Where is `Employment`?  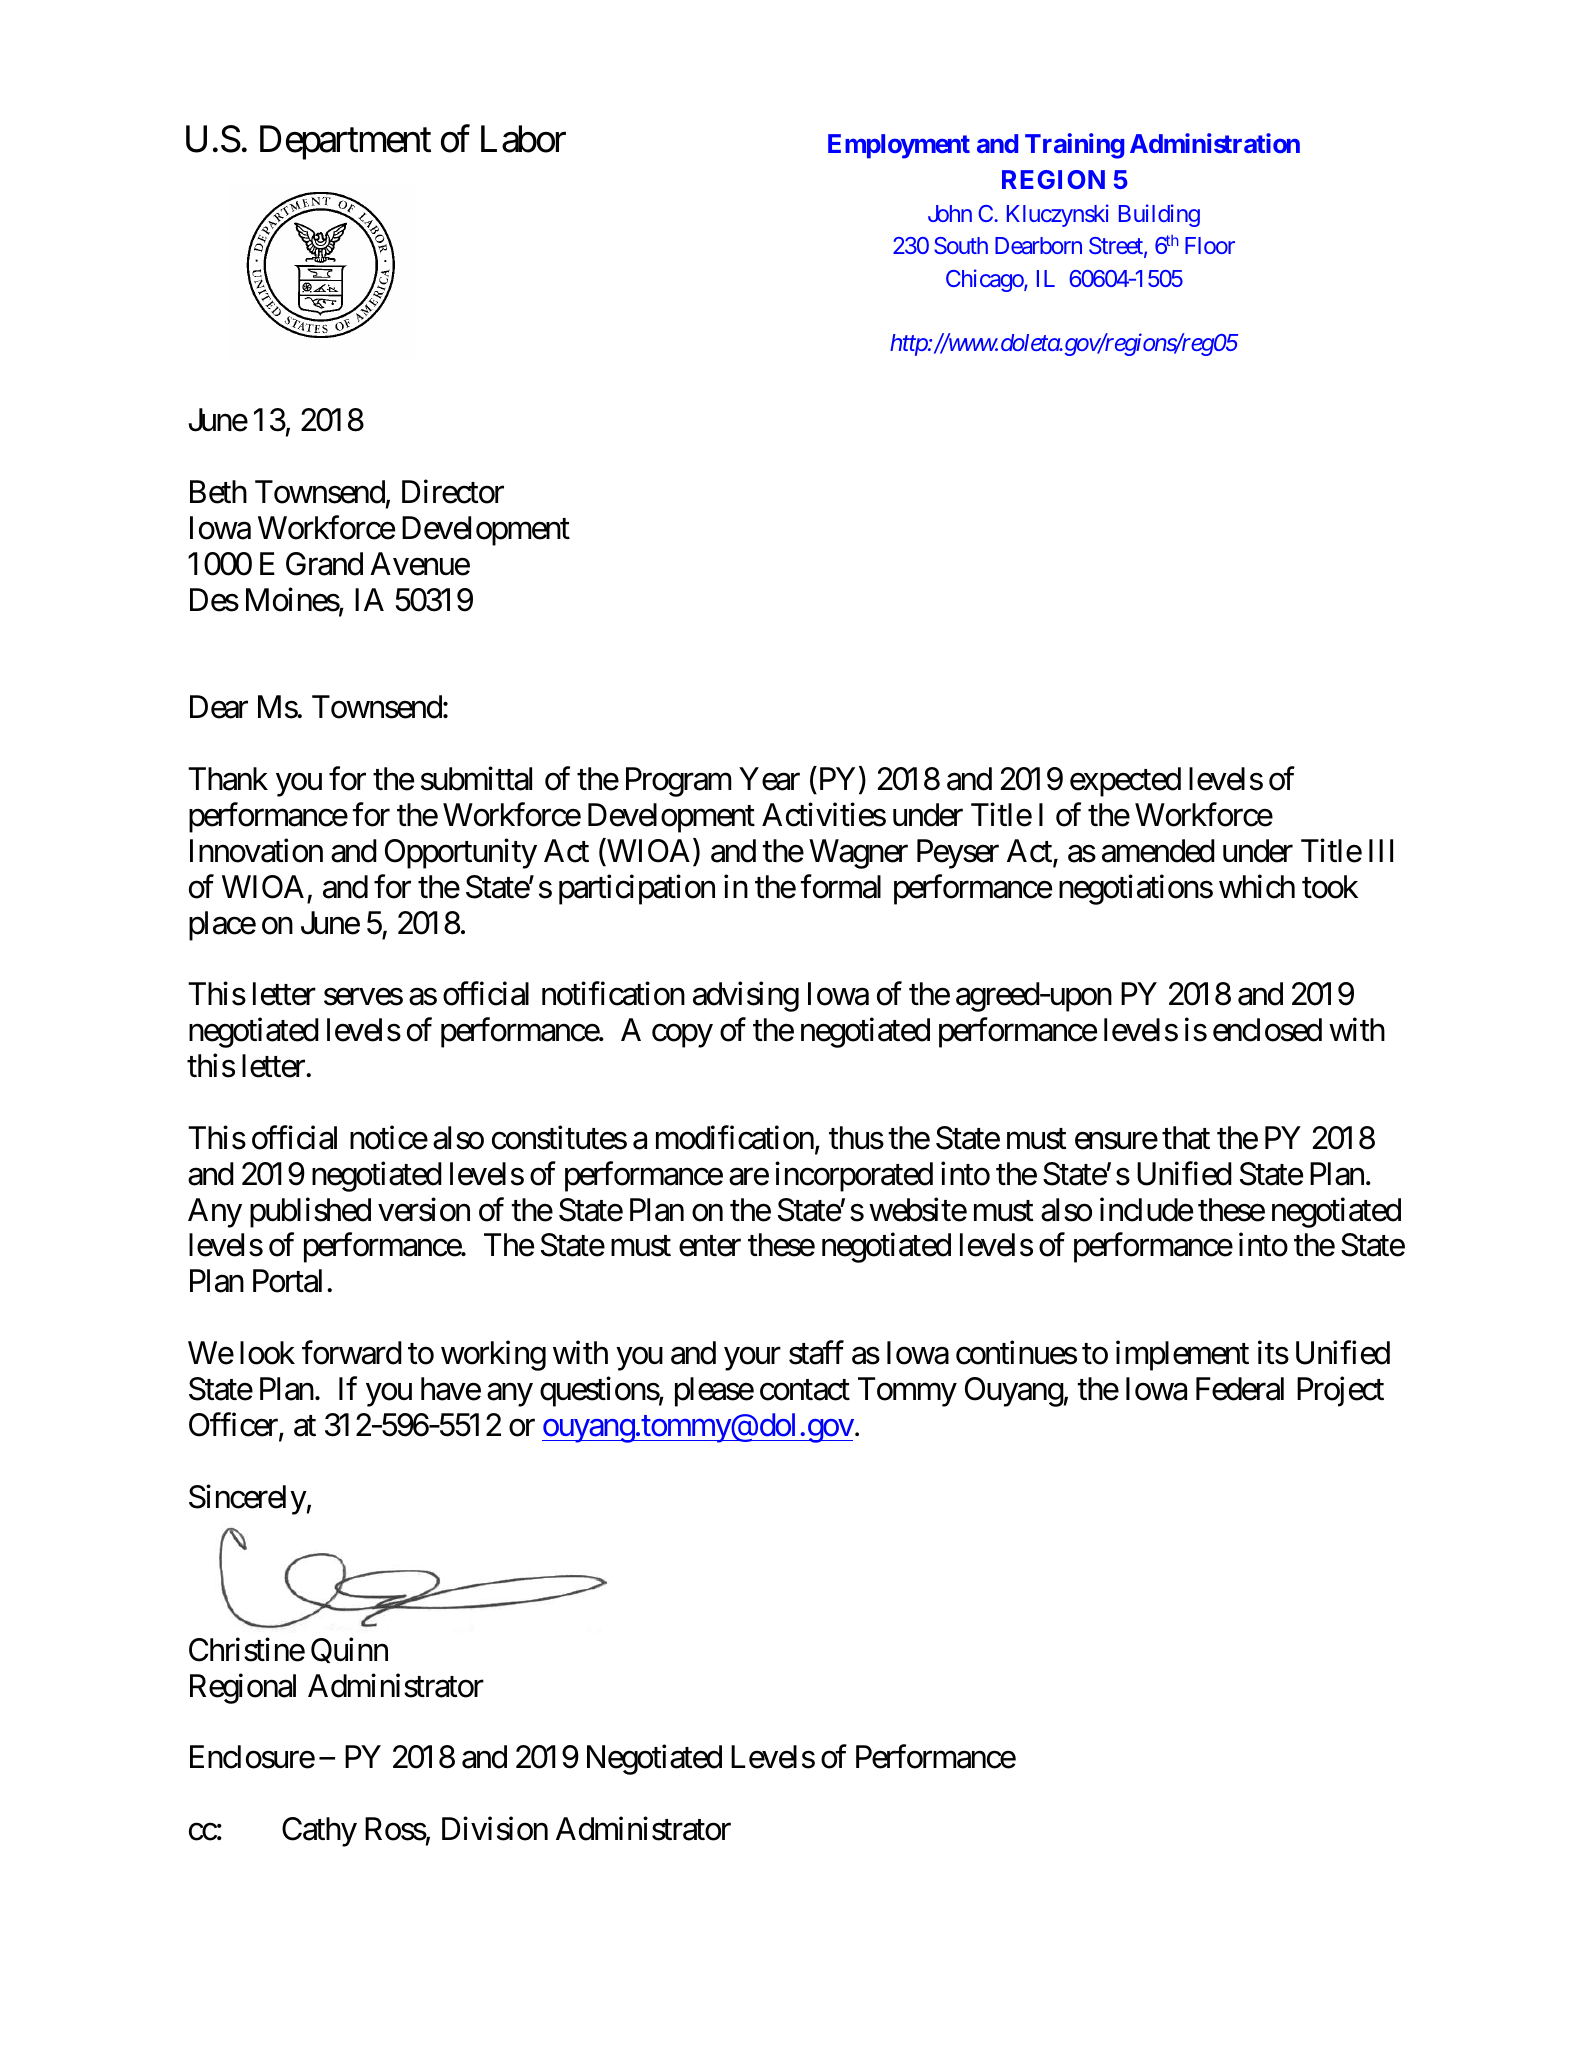 Employment is located at coordinates (899, 146).
